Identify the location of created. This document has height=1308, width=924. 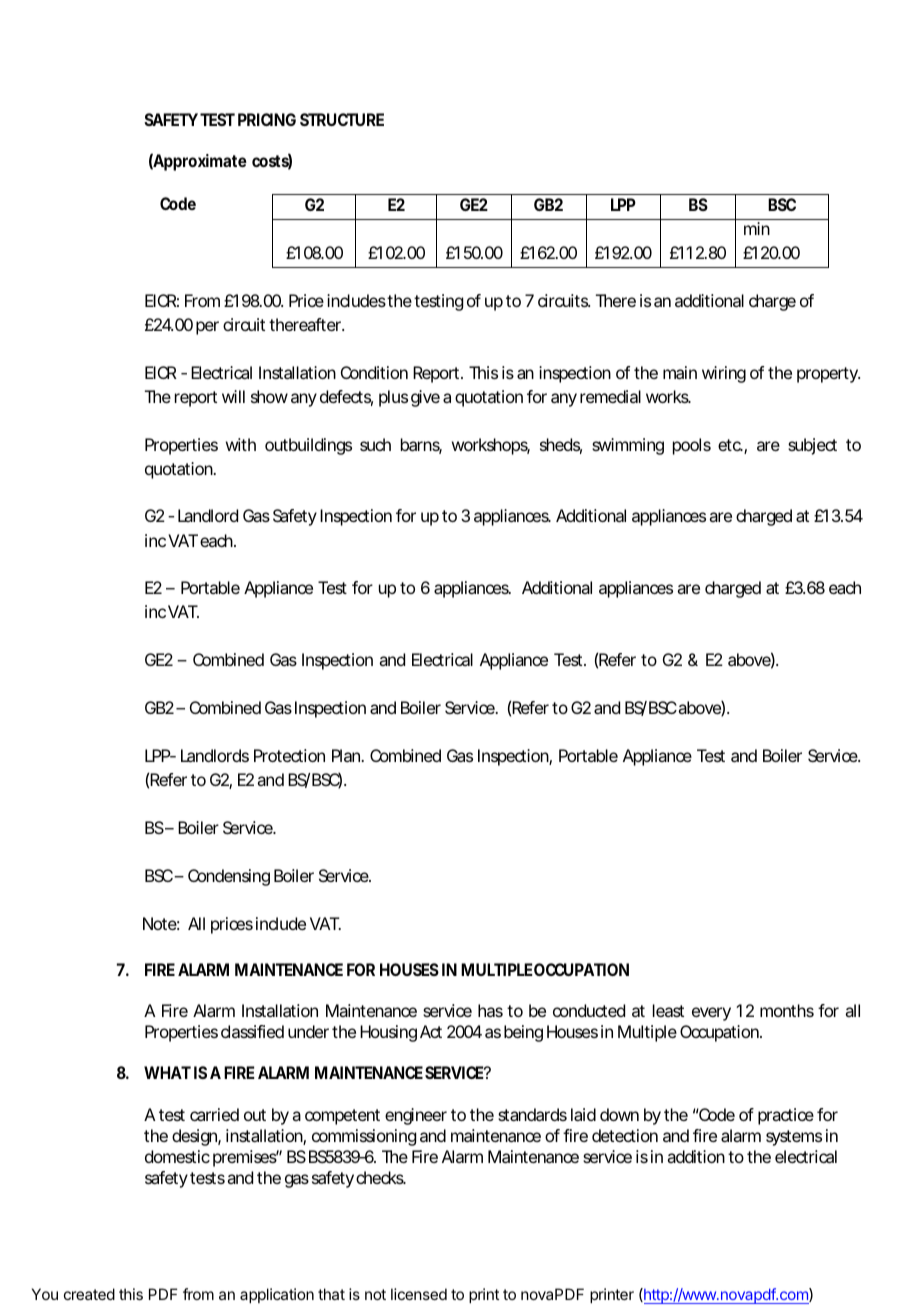
(89, 1294).
